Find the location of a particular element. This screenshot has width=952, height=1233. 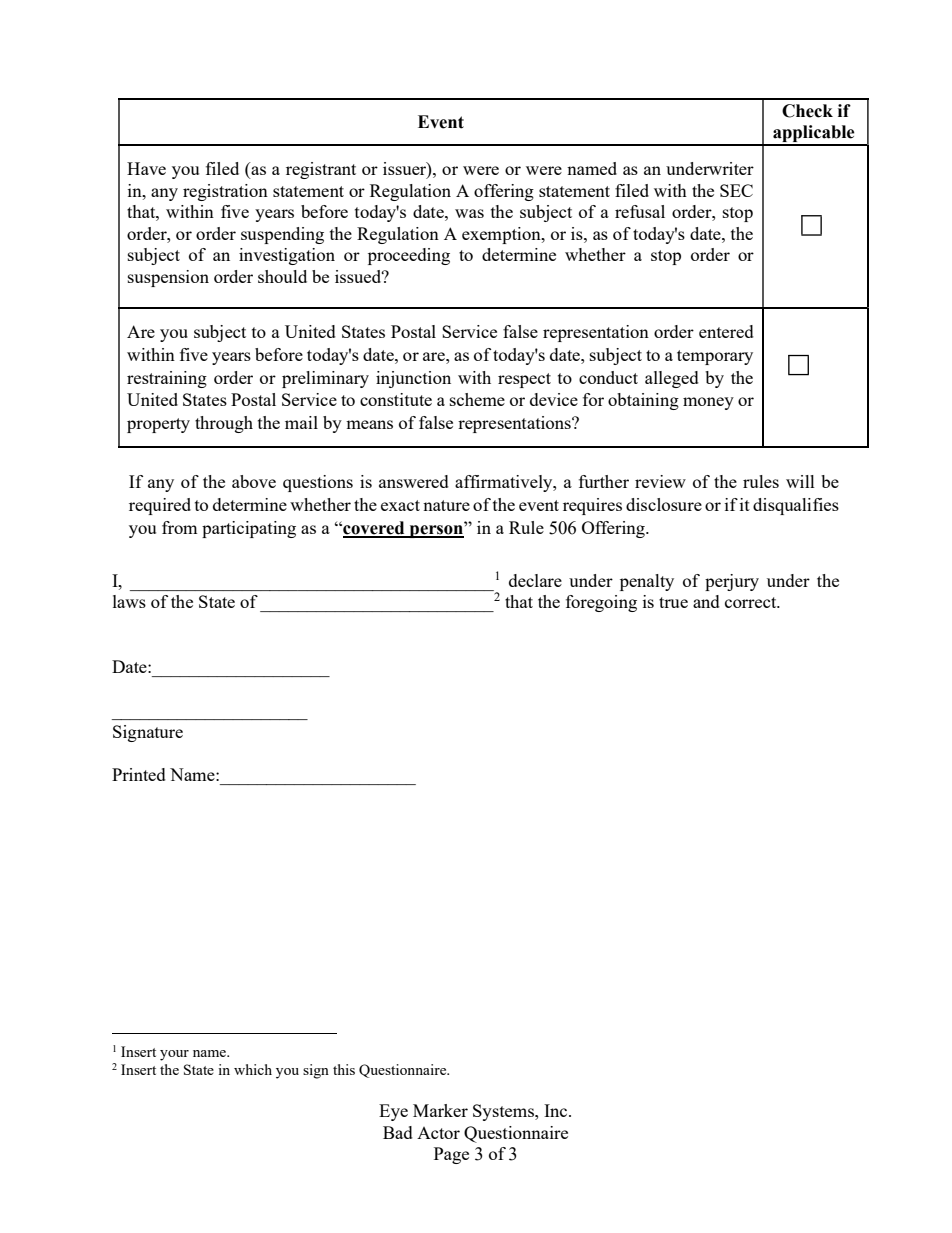

Actor is located at coordinates (438, 1133).
